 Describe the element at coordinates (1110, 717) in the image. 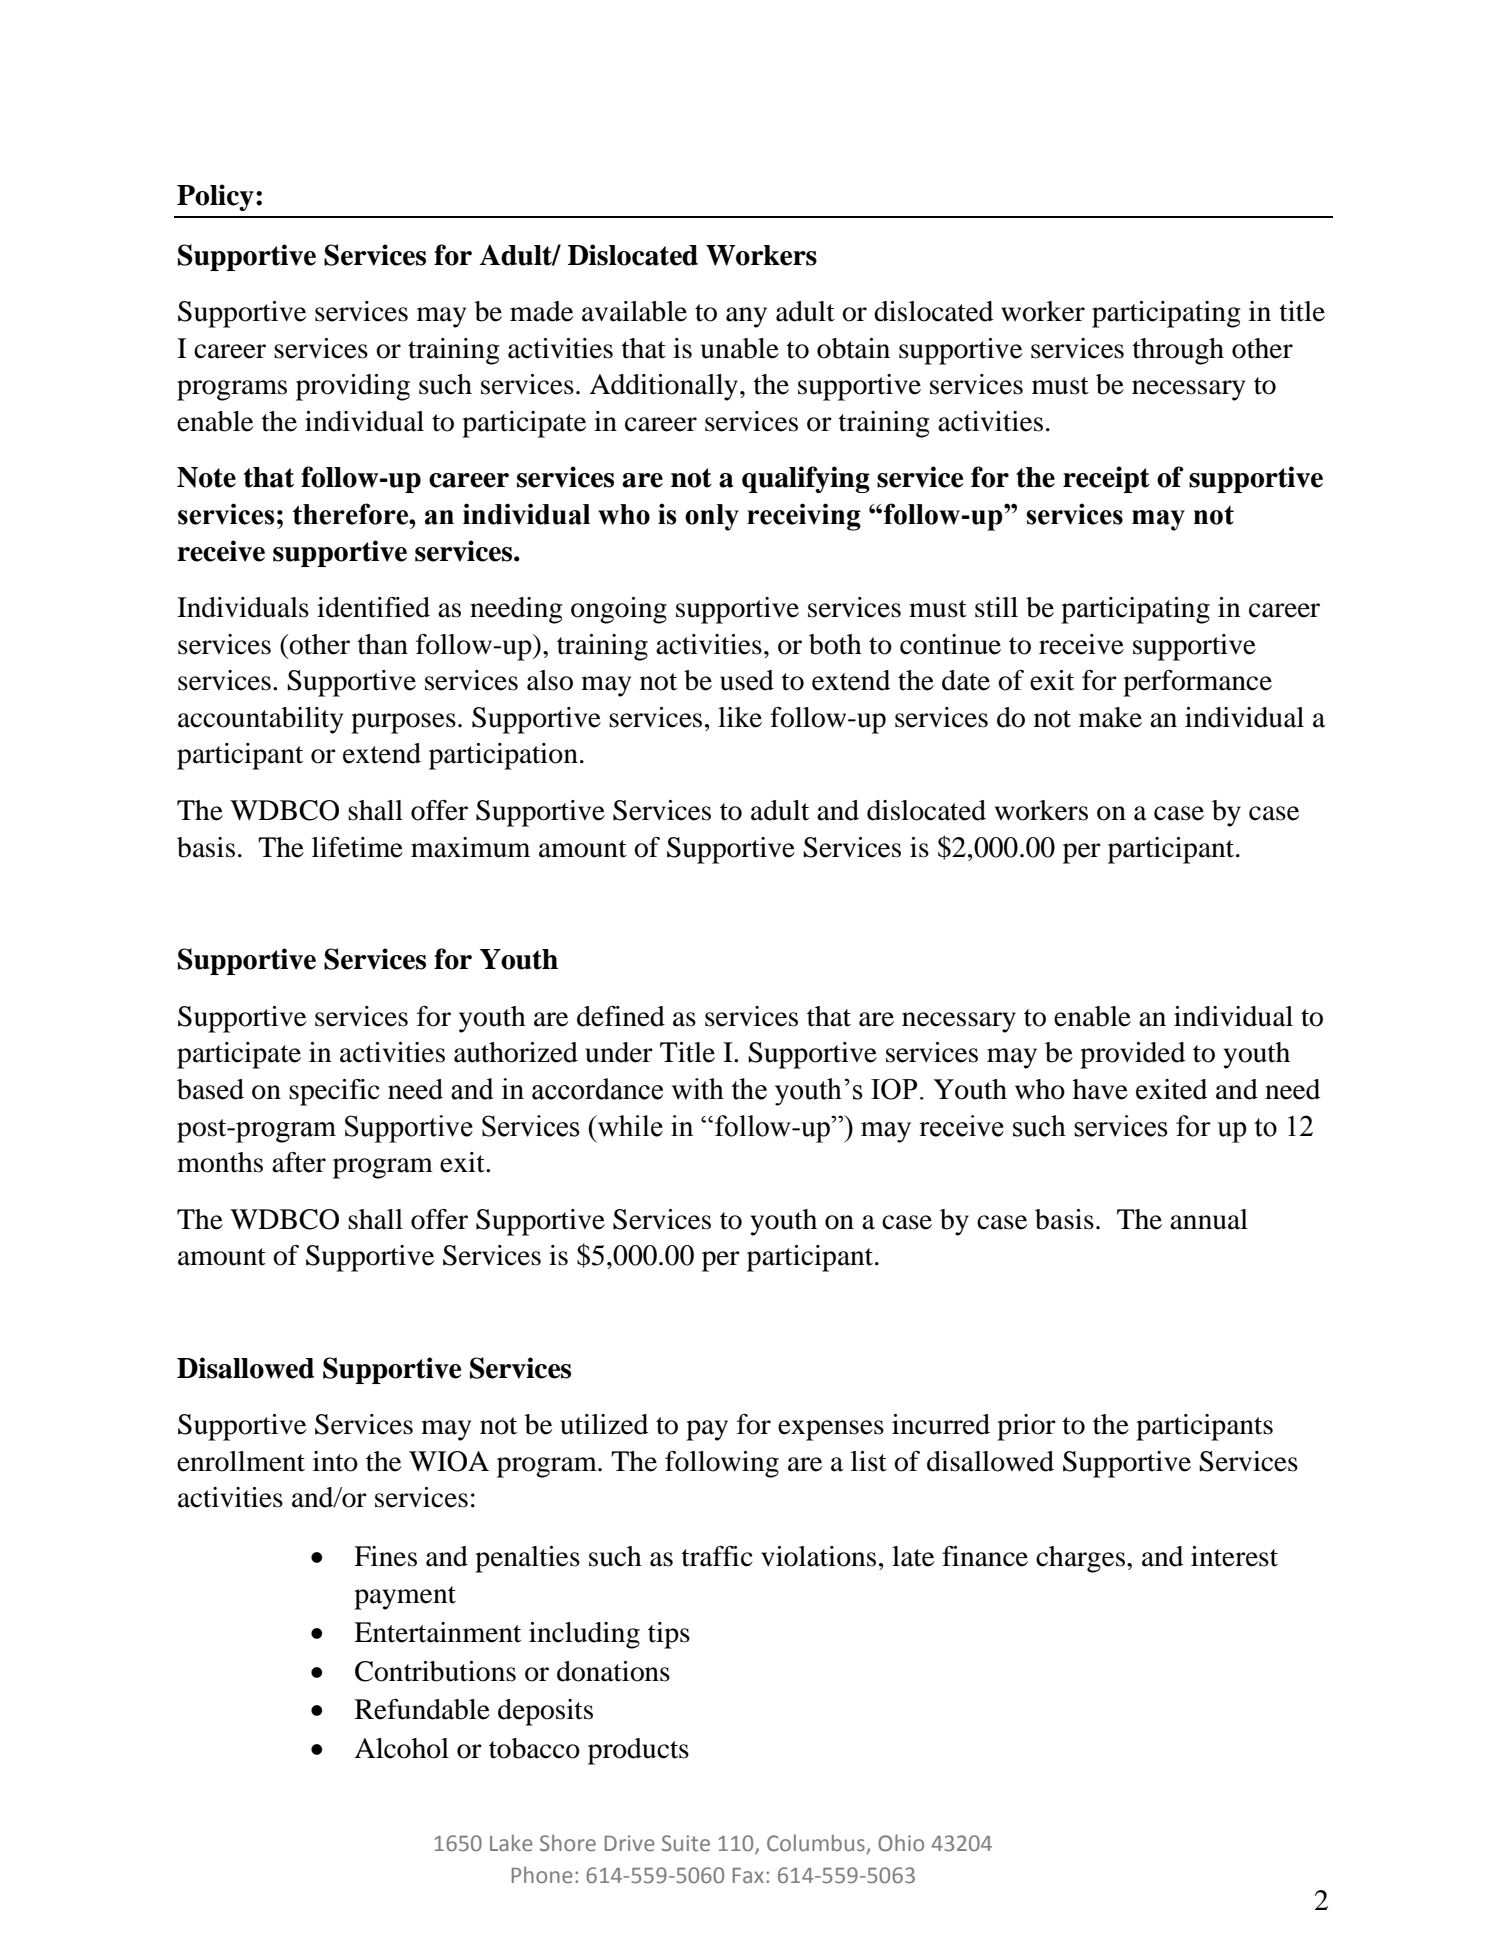

I see `make` at that location.
